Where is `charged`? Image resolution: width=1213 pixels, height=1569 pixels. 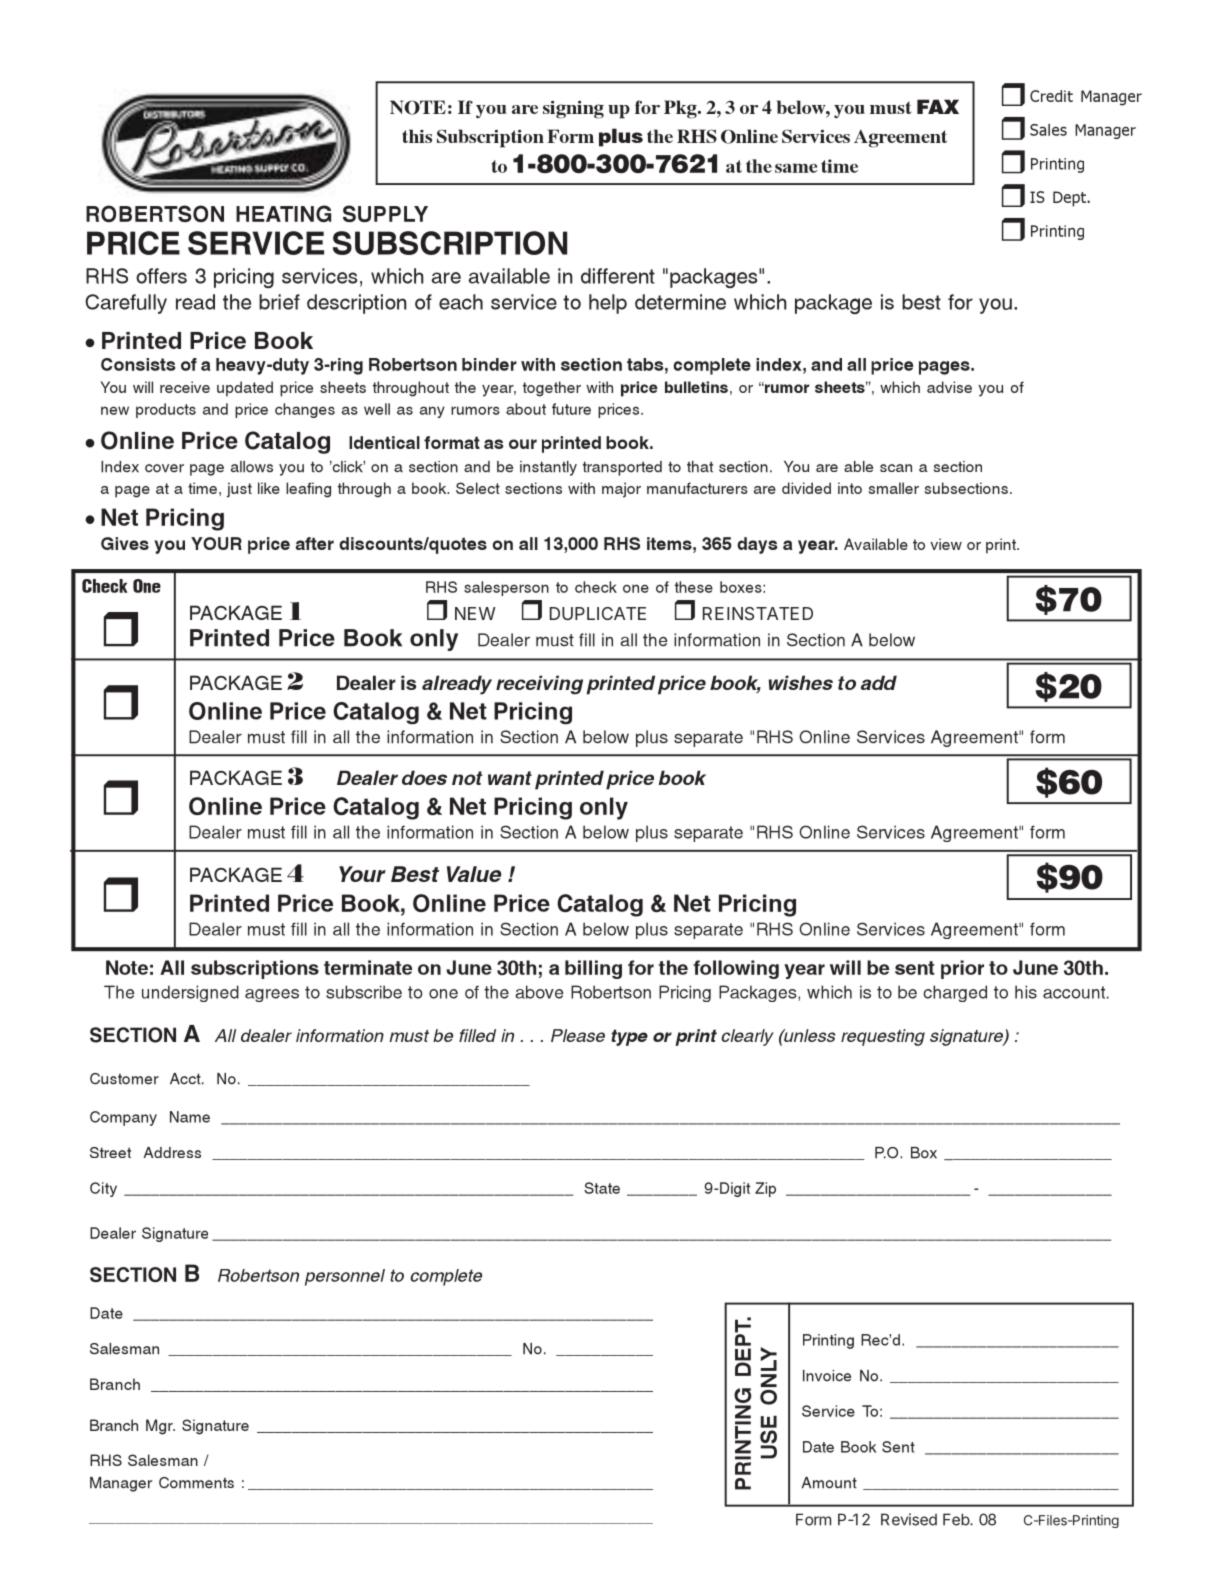
charged is located at coordinates (955, 993).
